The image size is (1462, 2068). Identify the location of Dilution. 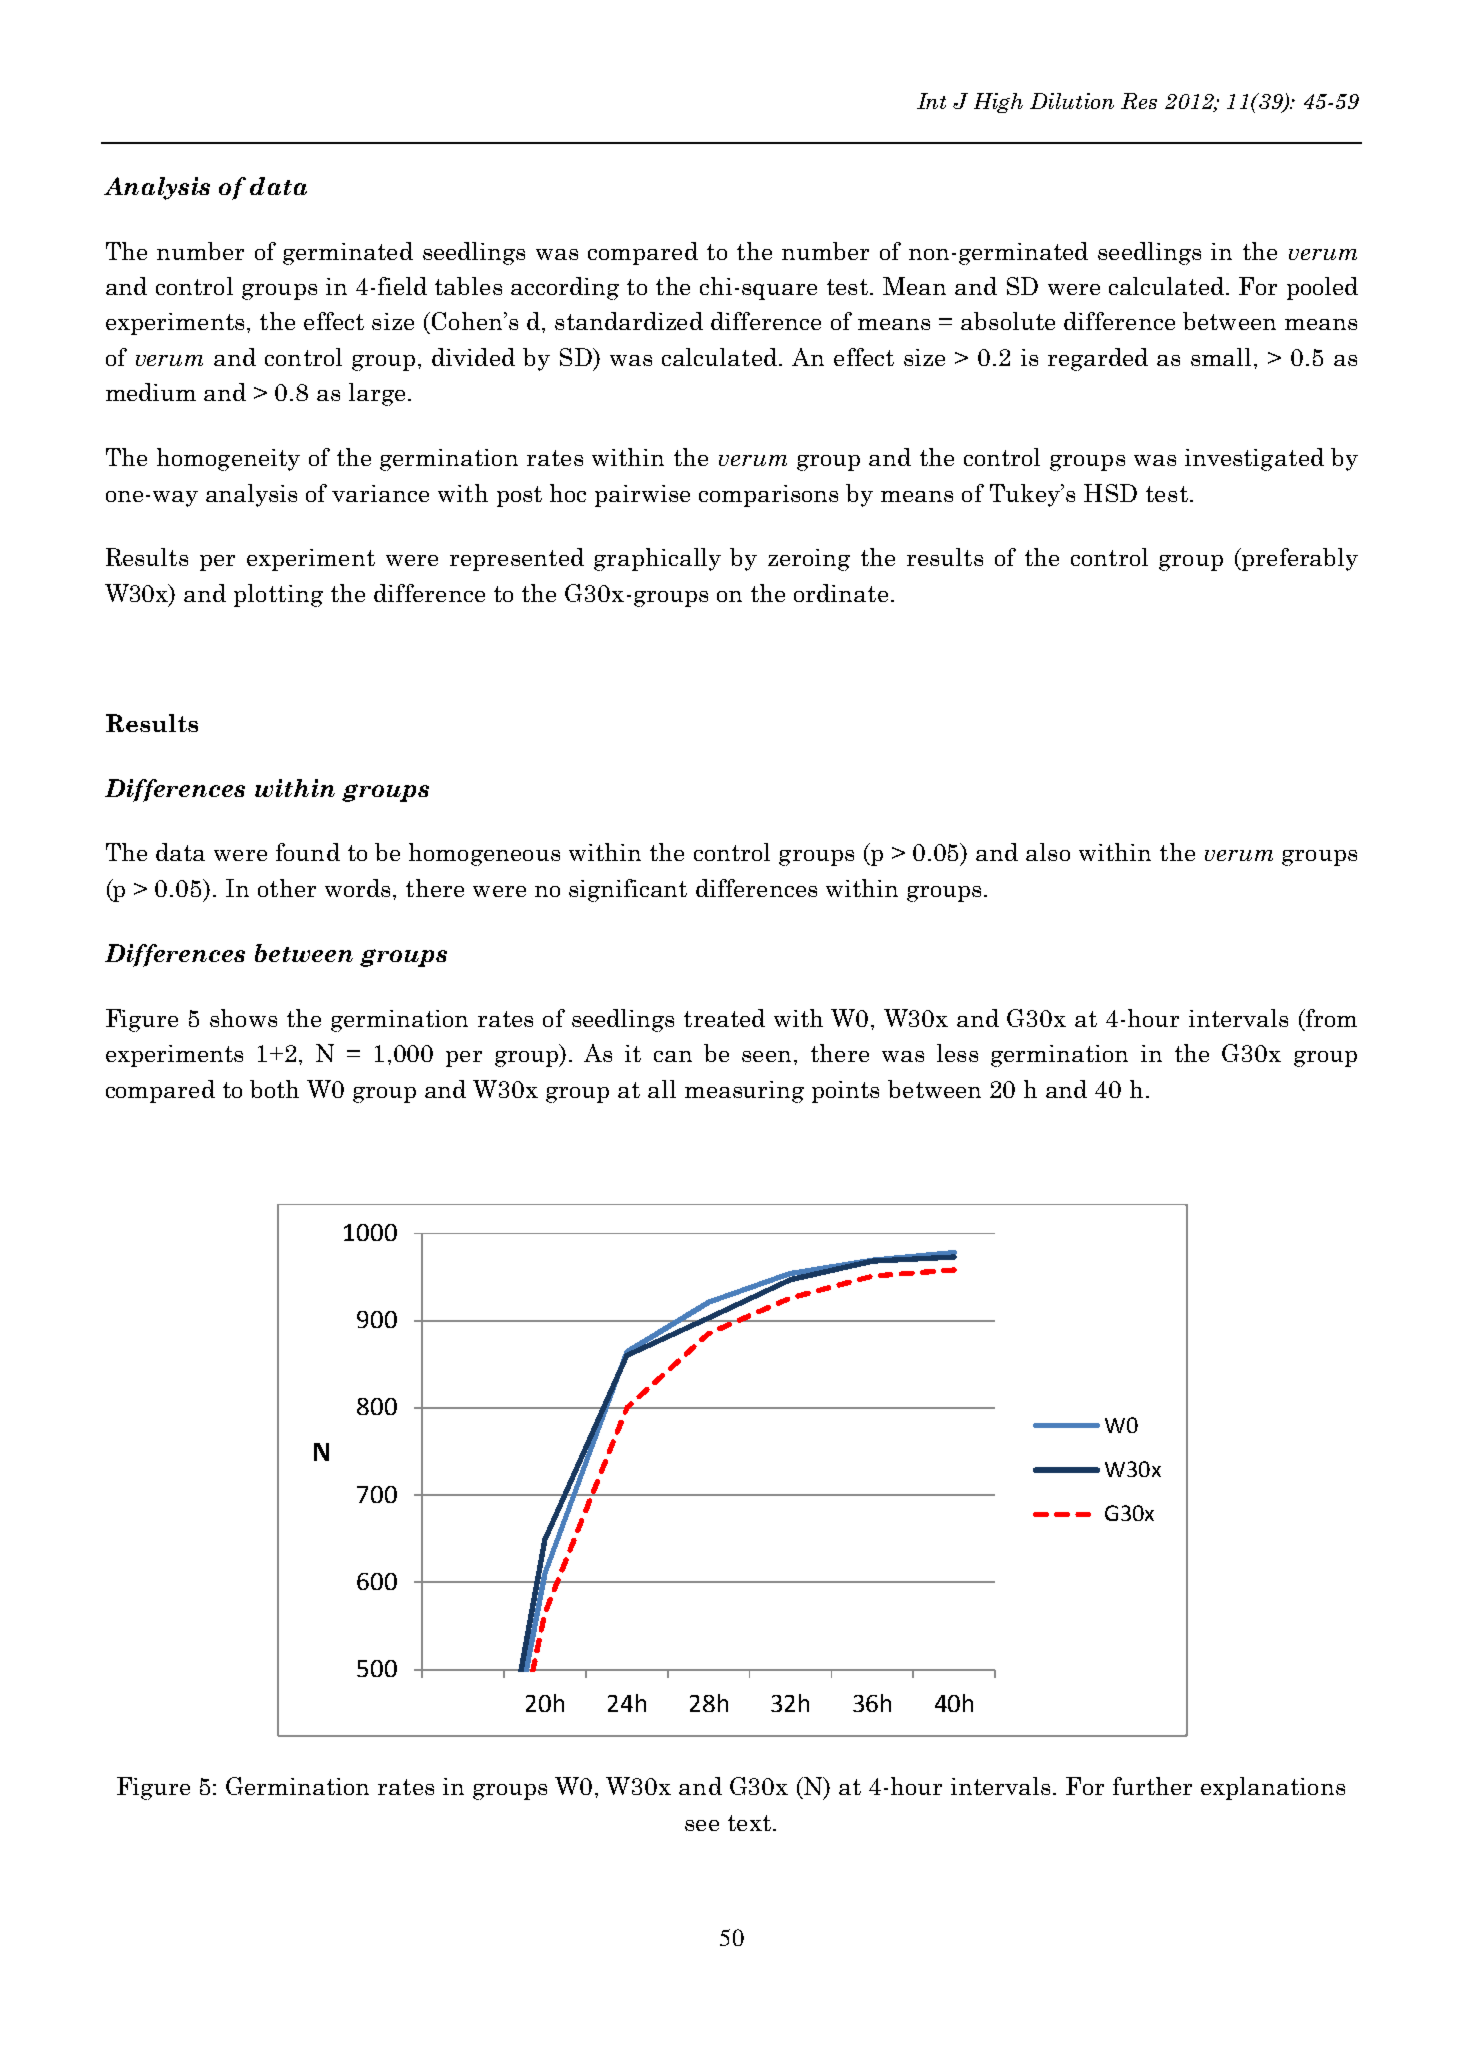
(1072, 101).
